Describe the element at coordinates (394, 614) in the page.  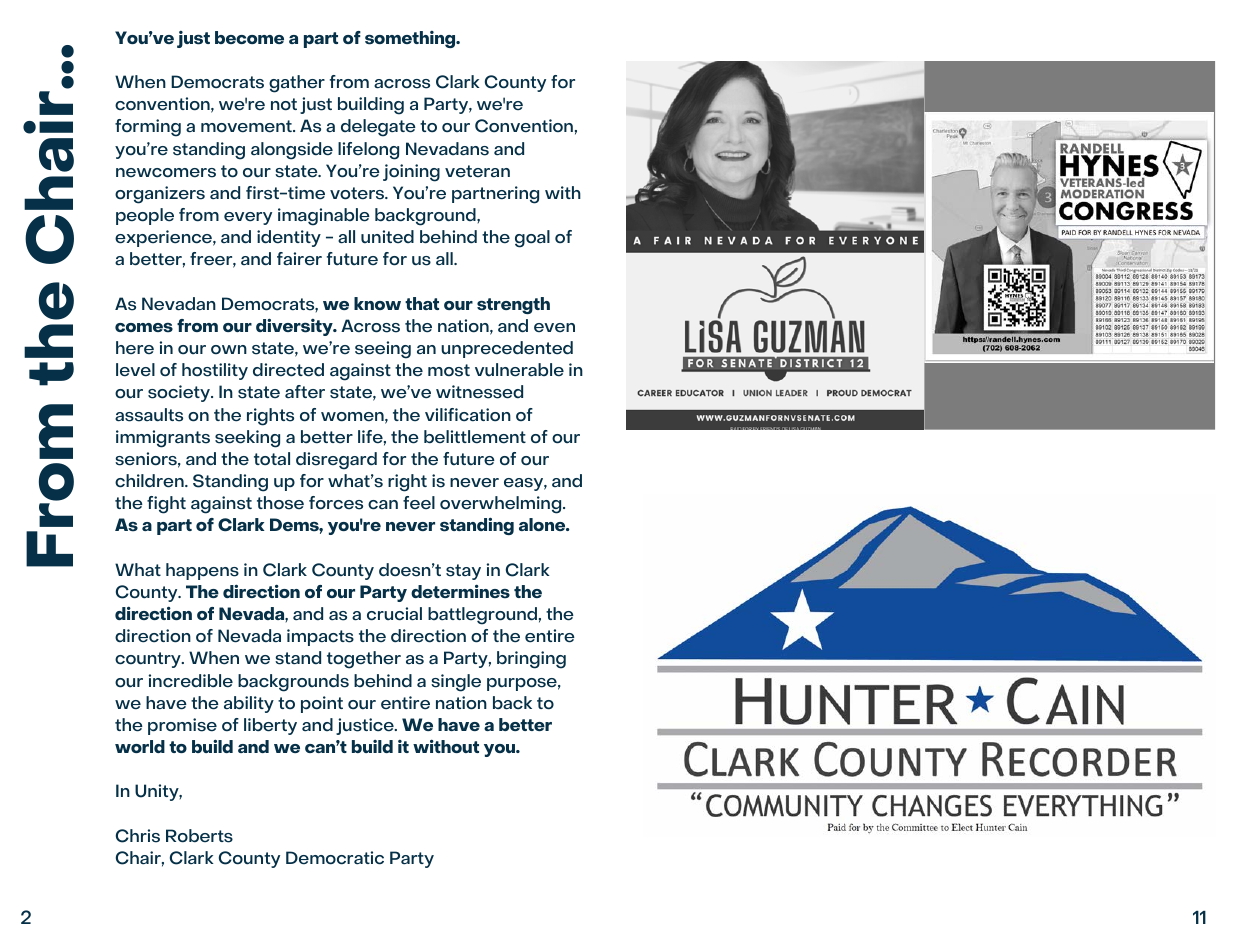
I see `crucial` at that location.
